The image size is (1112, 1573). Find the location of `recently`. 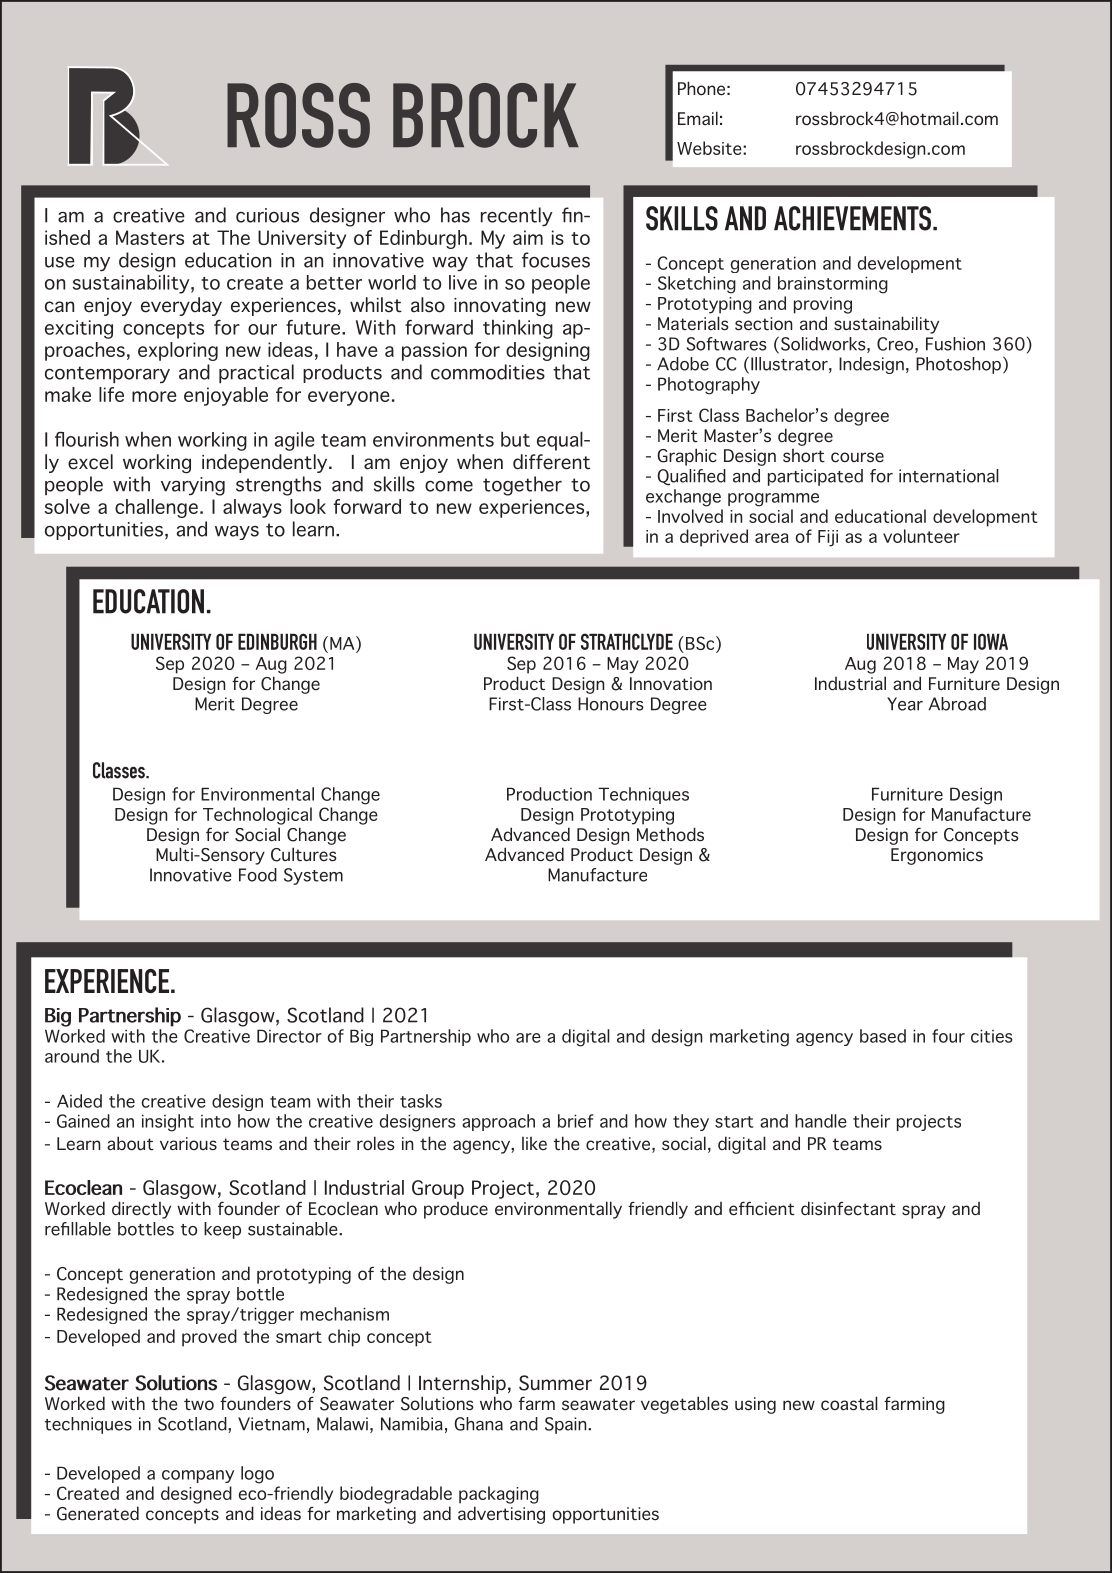

recently is located at coordinates (517, 216).
